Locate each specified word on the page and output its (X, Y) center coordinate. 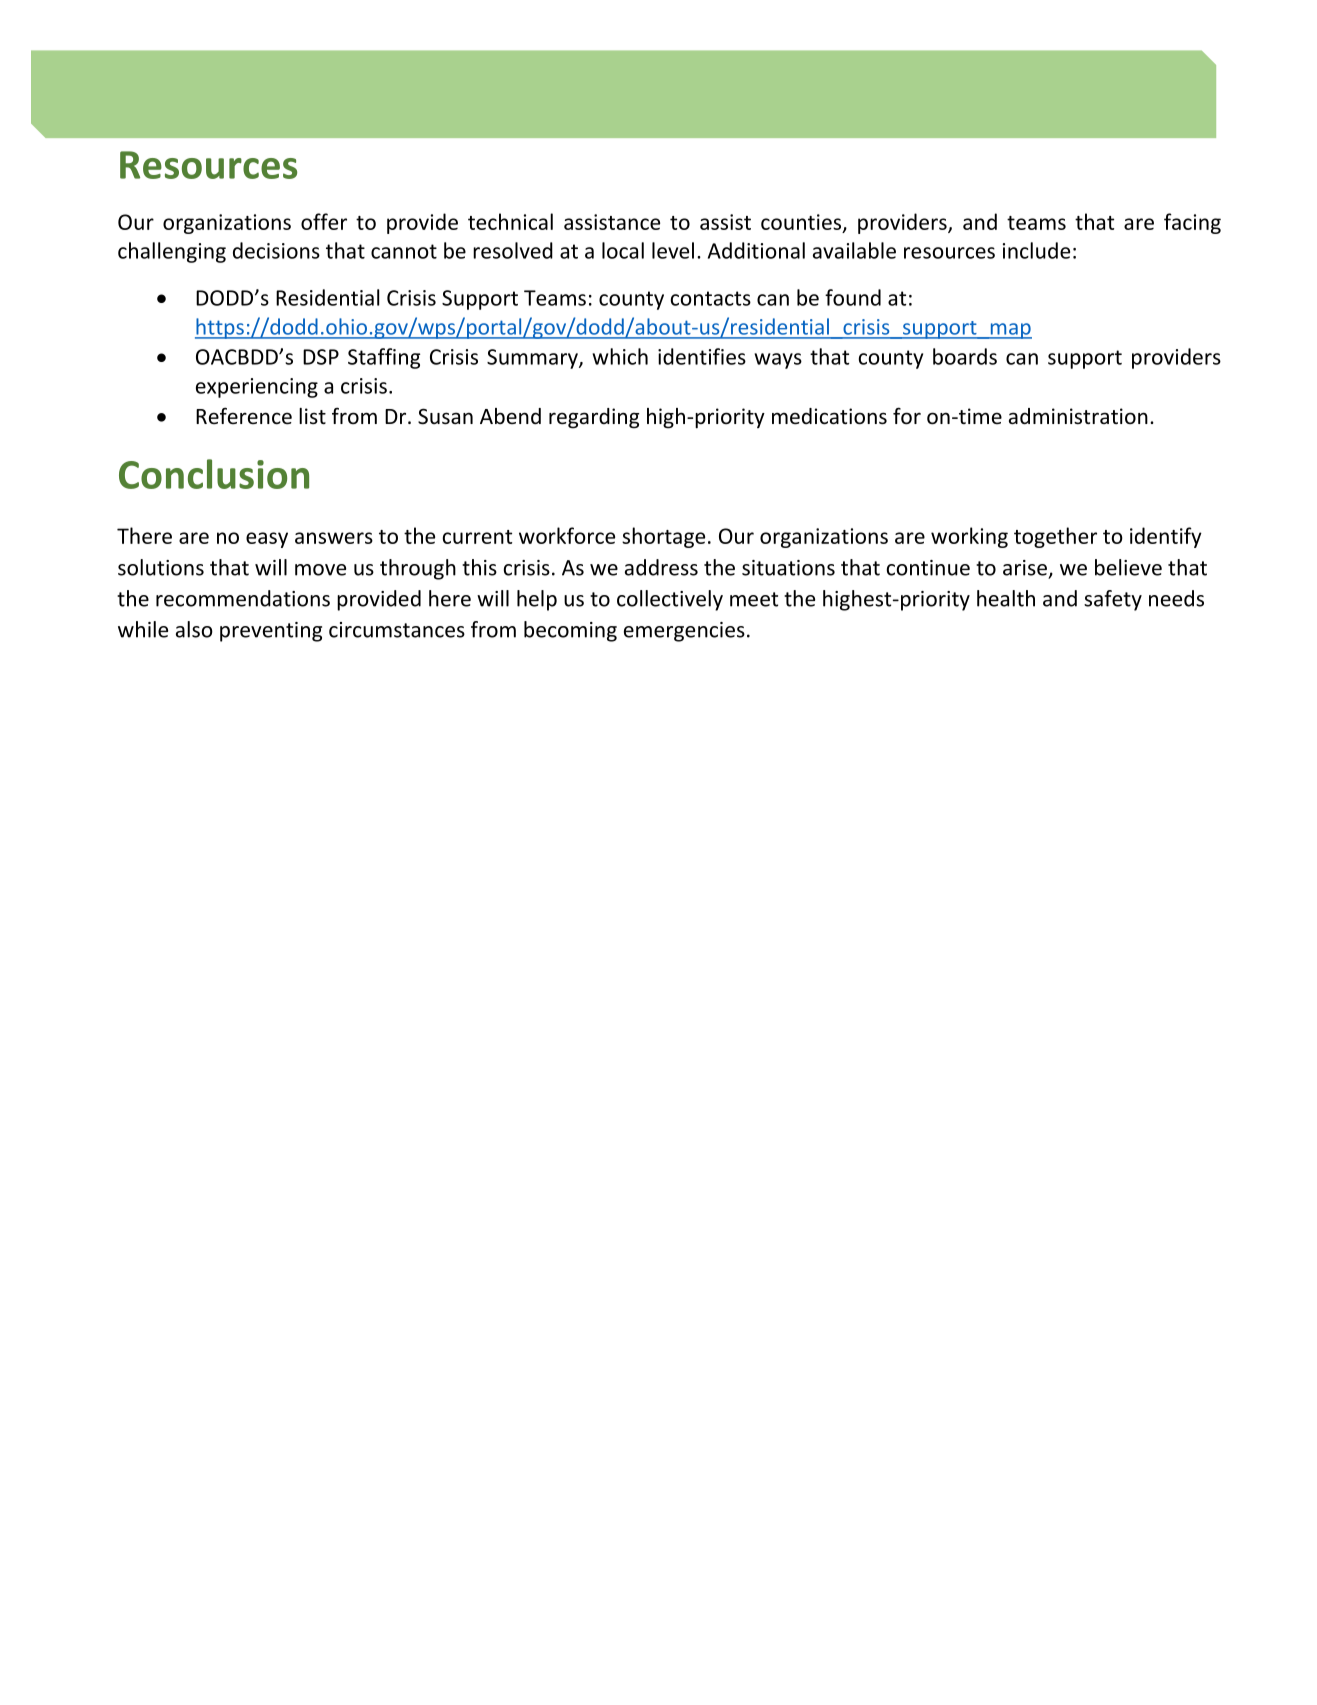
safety (1113, 600)
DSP (321, 357)
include (1036, 250)
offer (324, 221)
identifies (702, 356)
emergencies (684, 632)
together (1055, 537)
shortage (663, 537)
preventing (271, 632)
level (673, 250)
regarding (594, 418)
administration (1078, 416)
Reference (244, 416)
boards (965, 356)
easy (267, 540)
